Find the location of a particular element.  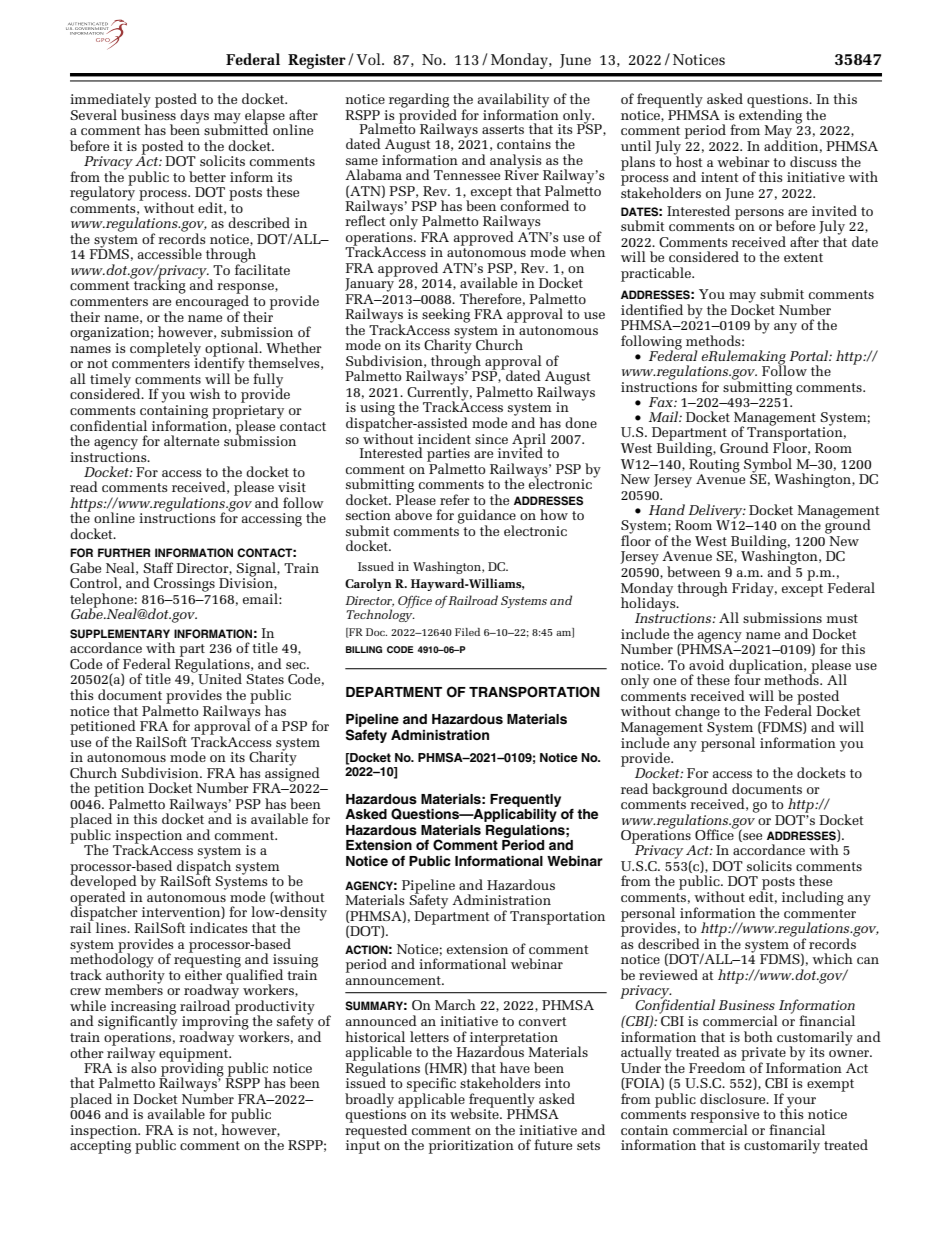

seeking is located at coordinates (446, 315).
